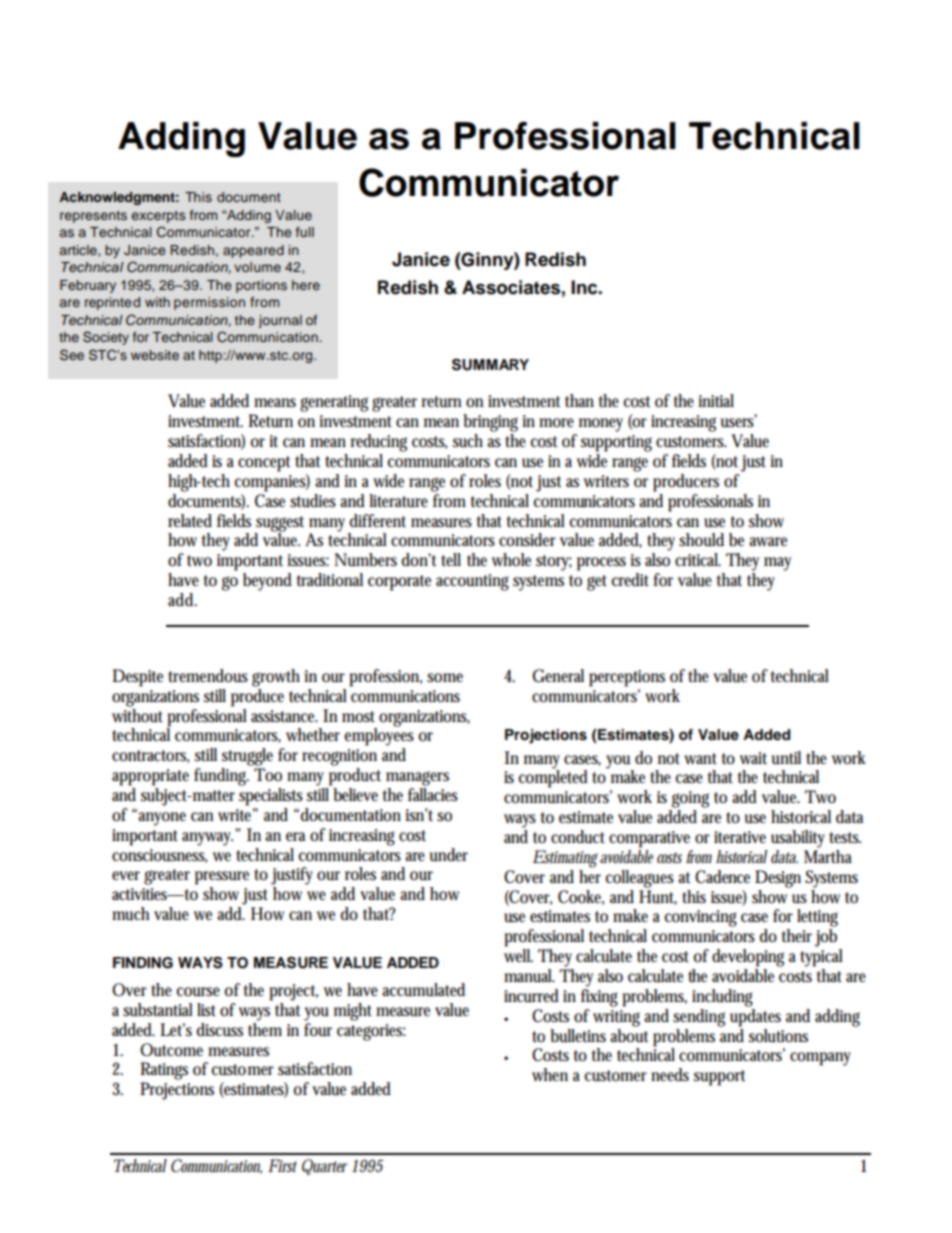  What do you see at coordinates (740, 837) in the screenshot?
I see `iterative` at bounding box center [740, 837].
